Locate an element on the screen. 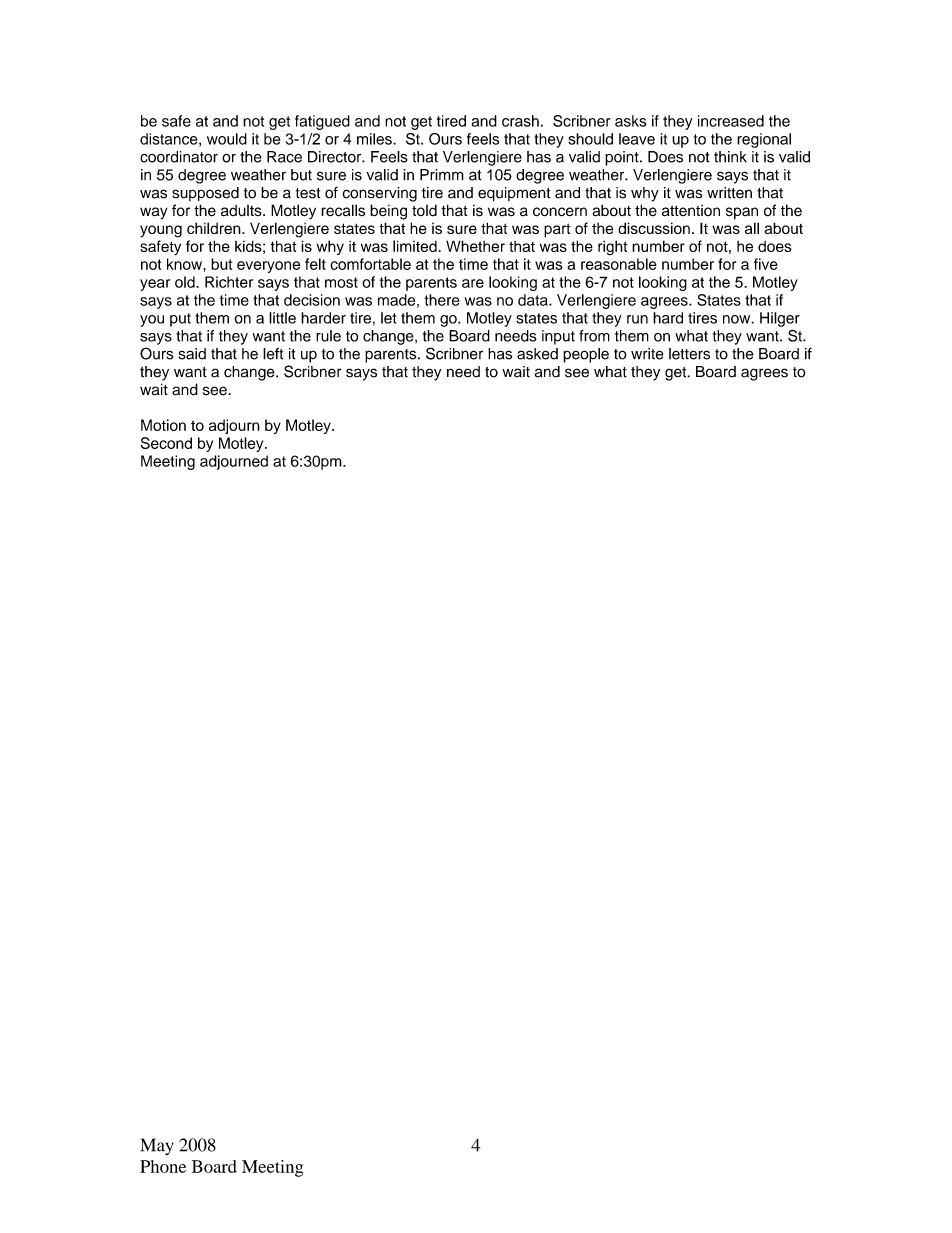 This screenshot has width=952, height=1233. crash is located at coordinates (520, 121).
